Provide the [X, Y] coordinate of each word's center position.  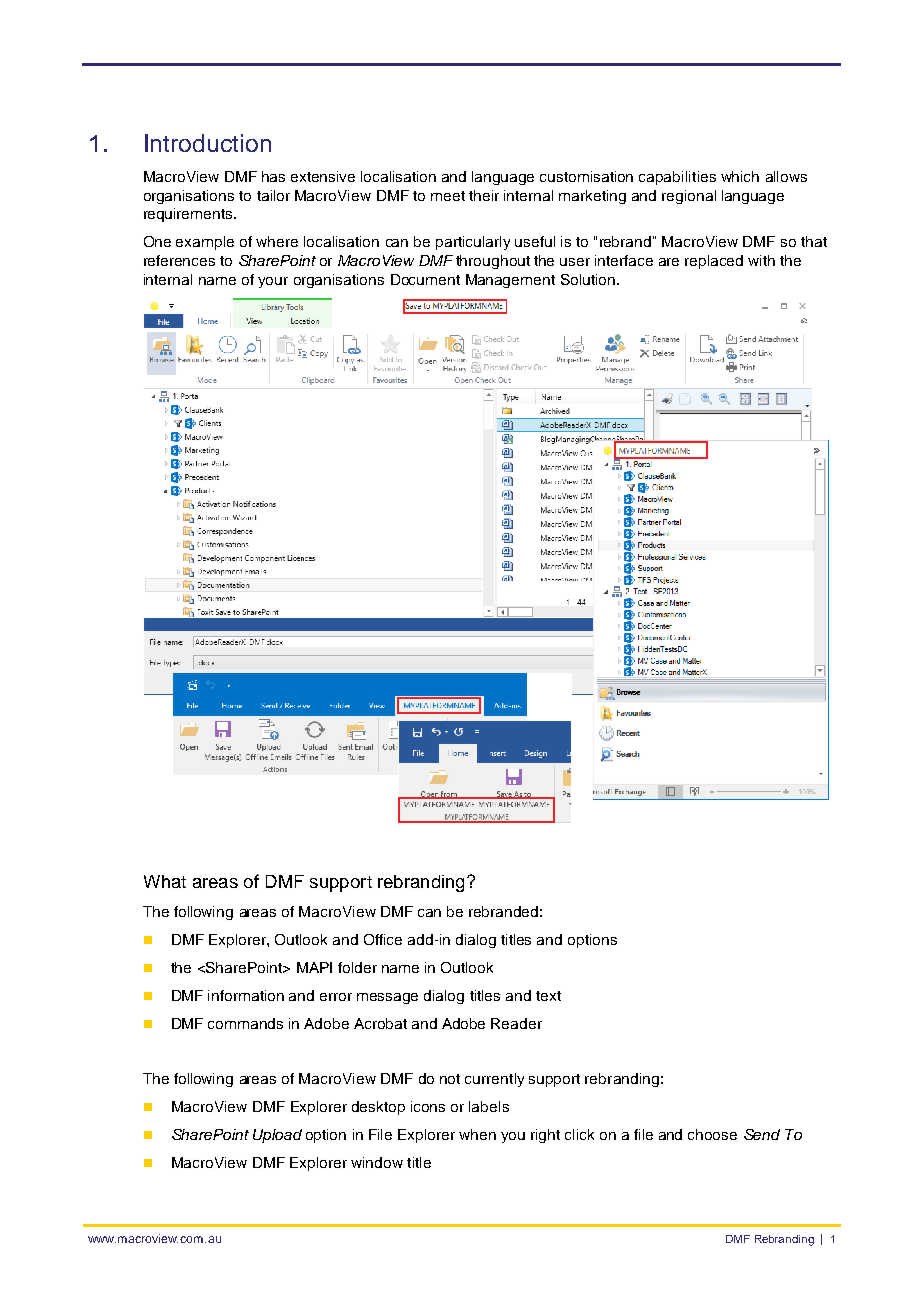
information [246, 995]
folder [357, 967]
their [484, 195]
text [548, 996]
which [740, 176]
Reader [516, 1023]
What [165, 881]
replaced [714, 262]
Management [510, 281]
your [273, 282]
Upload [277, 1136]
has [273, 176]
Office [383, 939]
